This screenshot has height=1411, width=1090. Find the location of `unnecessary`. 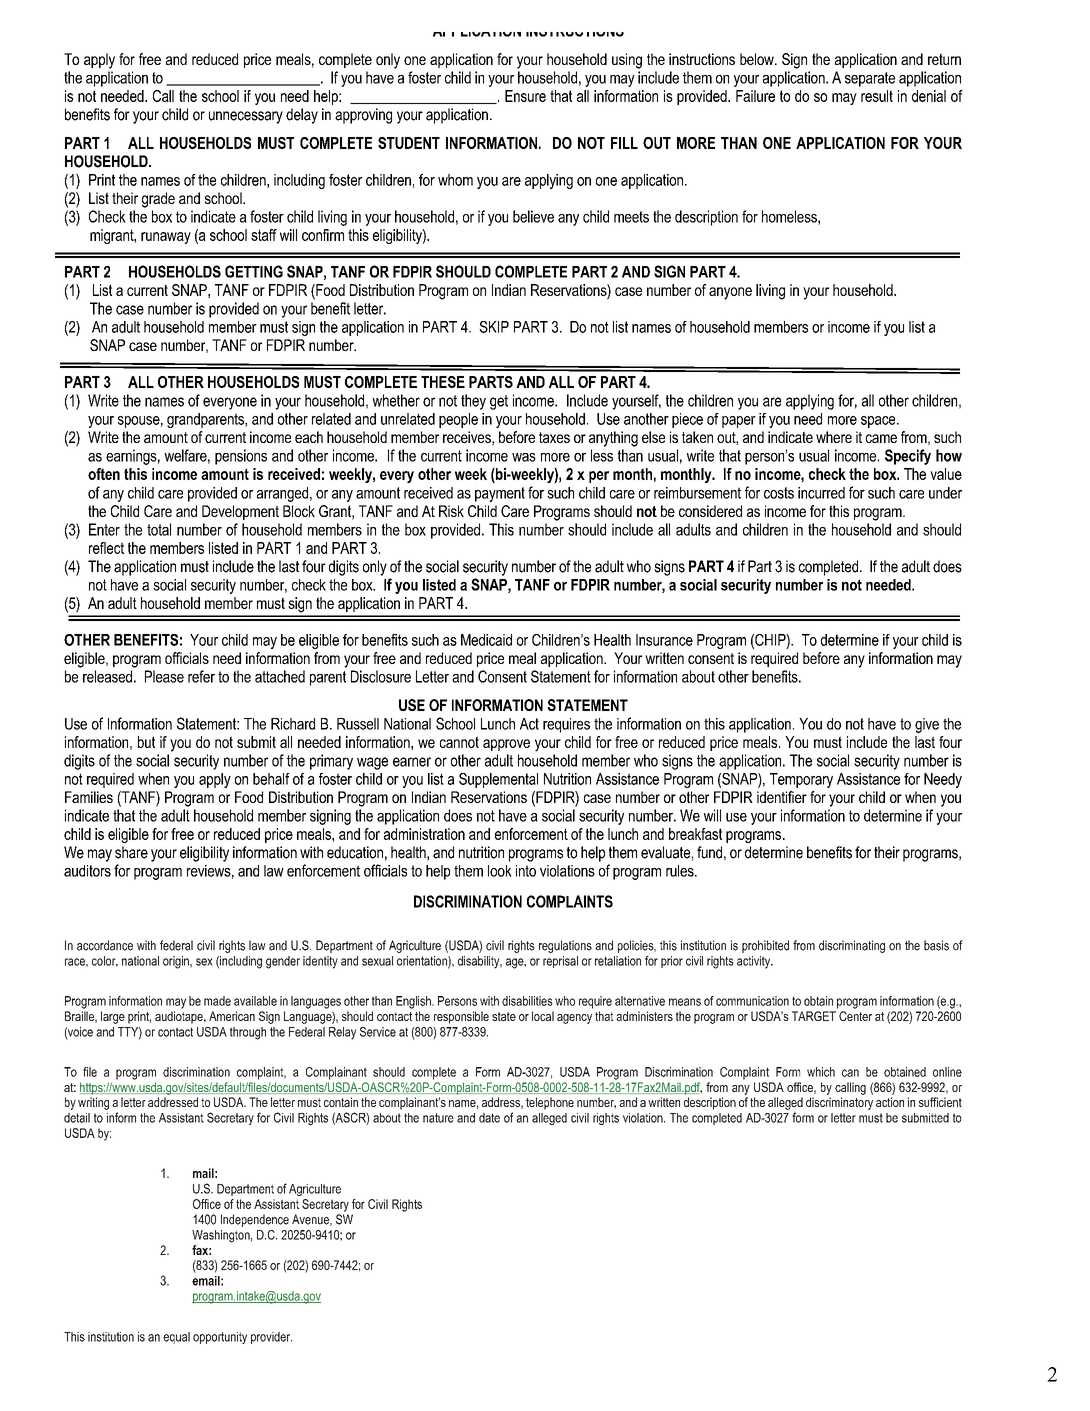

unnecessary is located at coordinates (246, 117).
